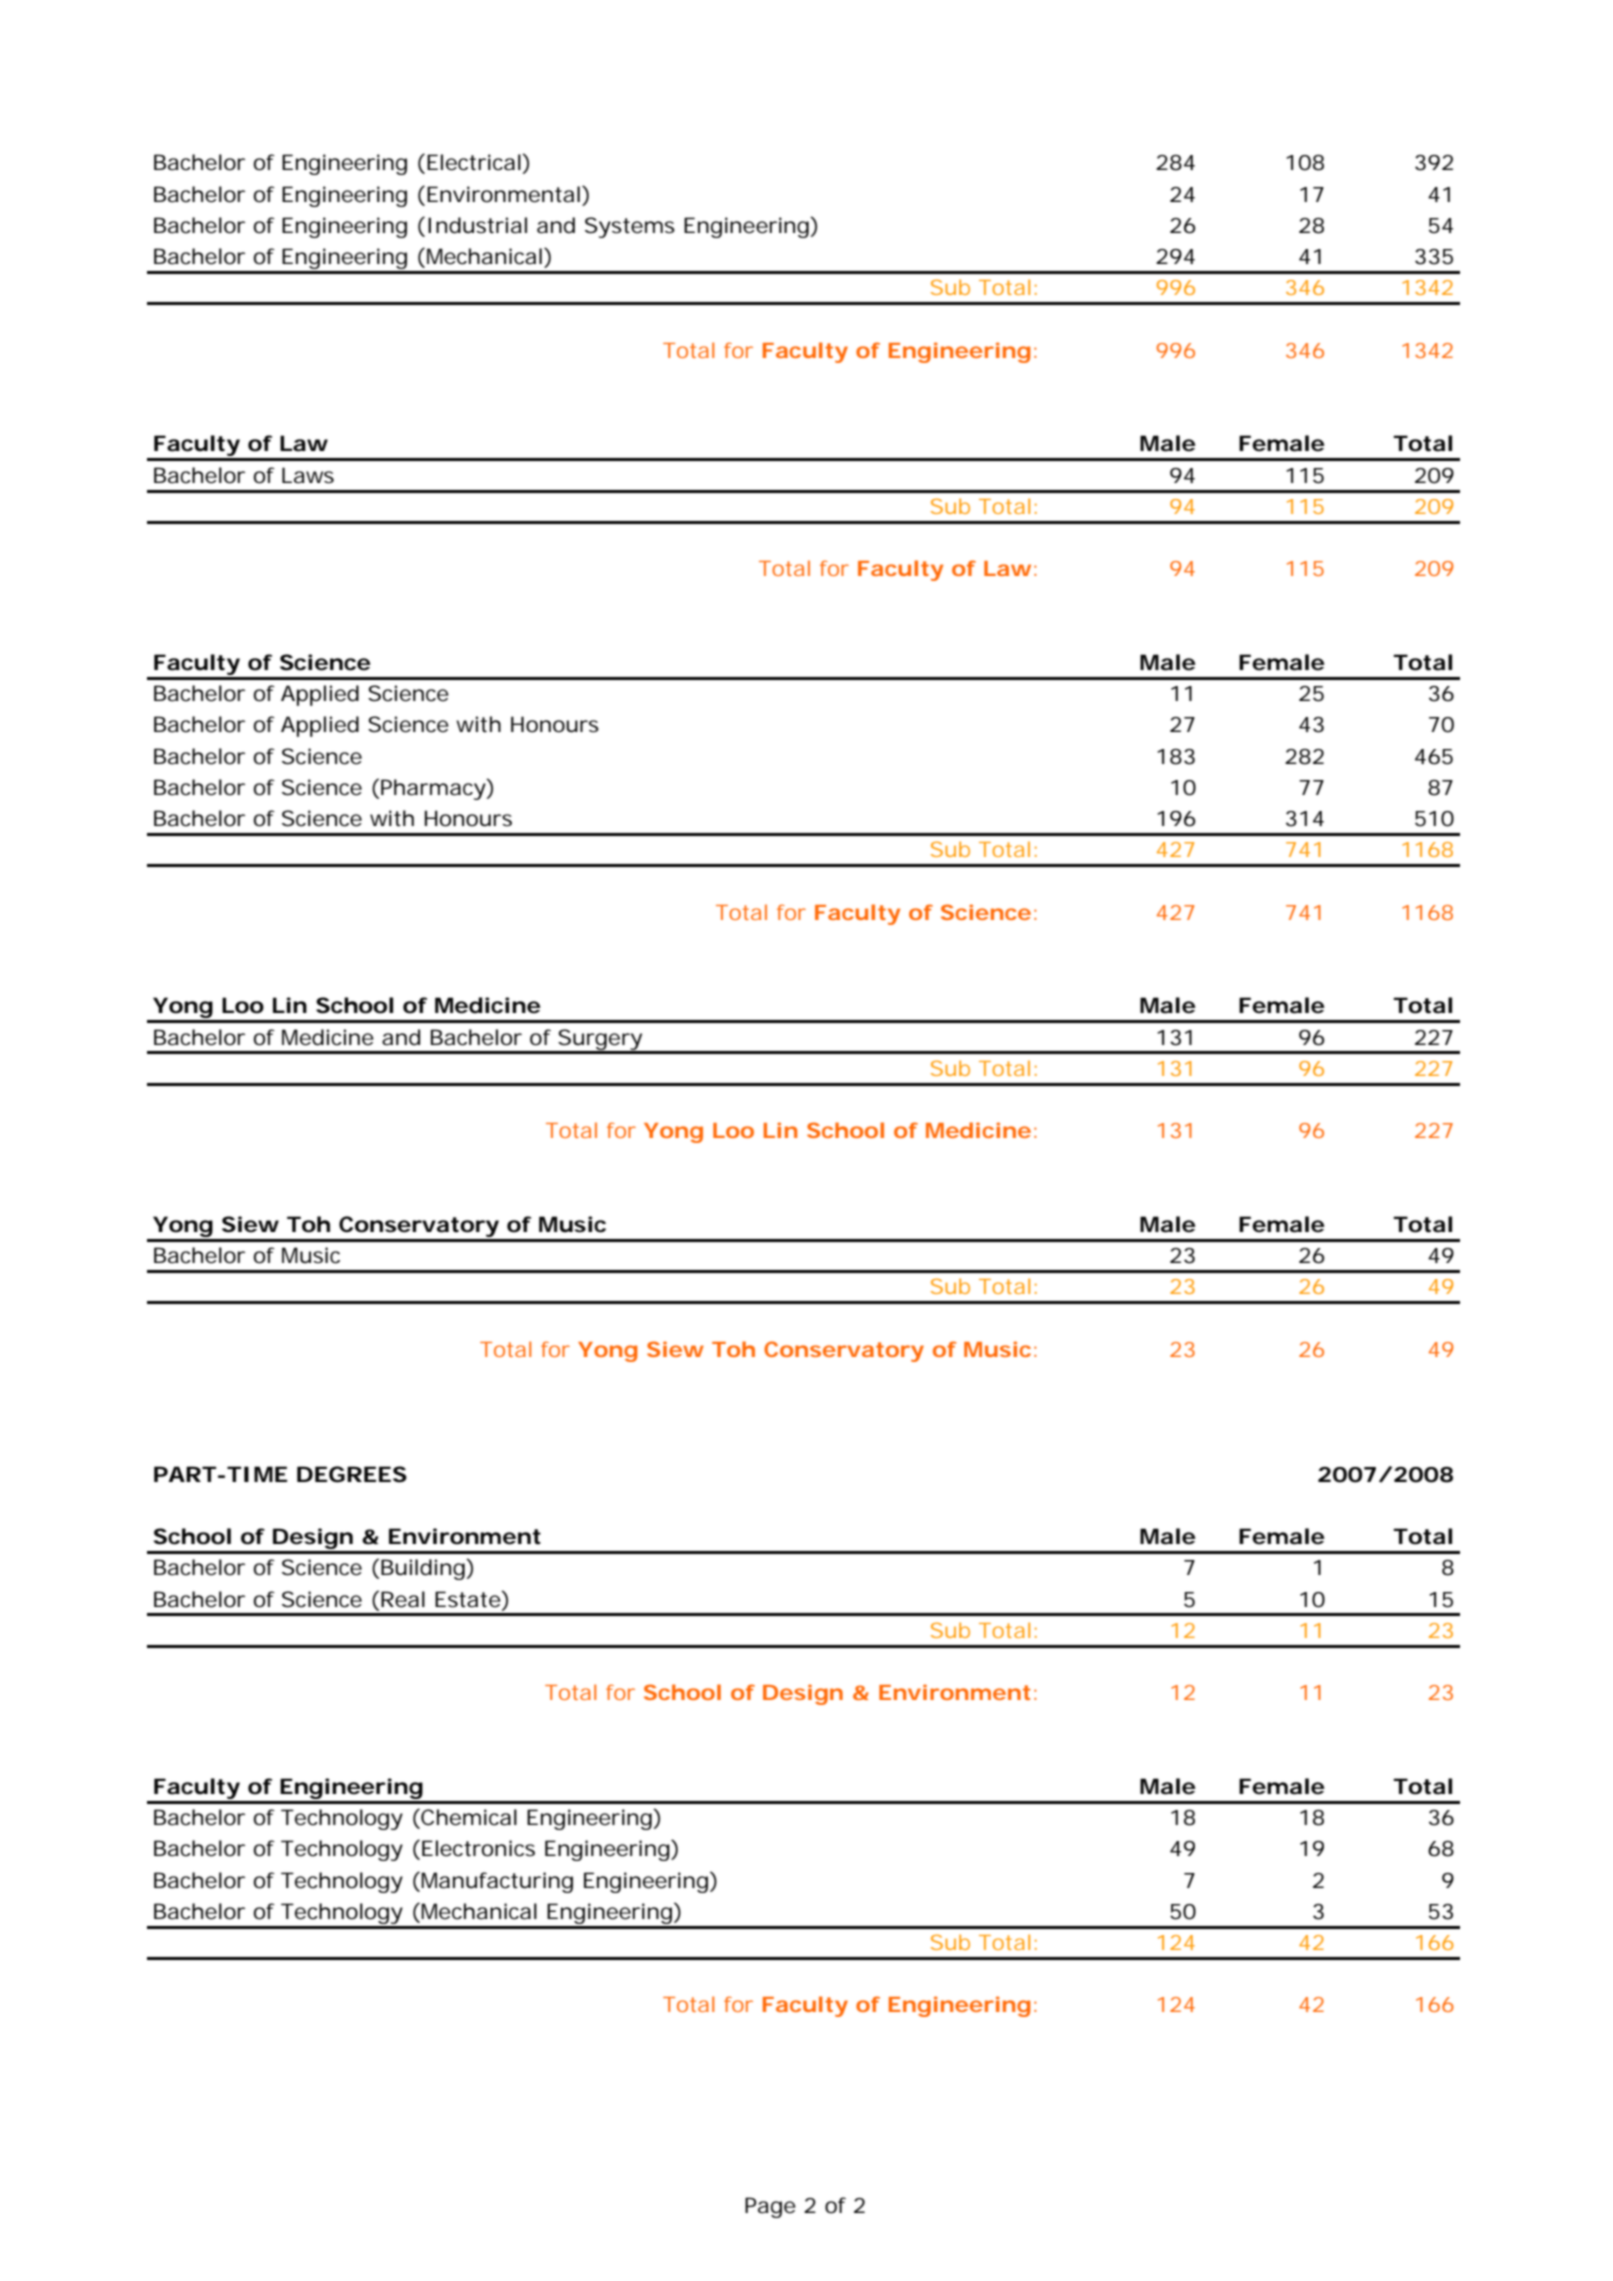 This screenshot has height=2281, width=1613. What do you see at coordinates (478, 1848) in the screenshot?
I see `Electronics` at bounding box center [478, 1848].
